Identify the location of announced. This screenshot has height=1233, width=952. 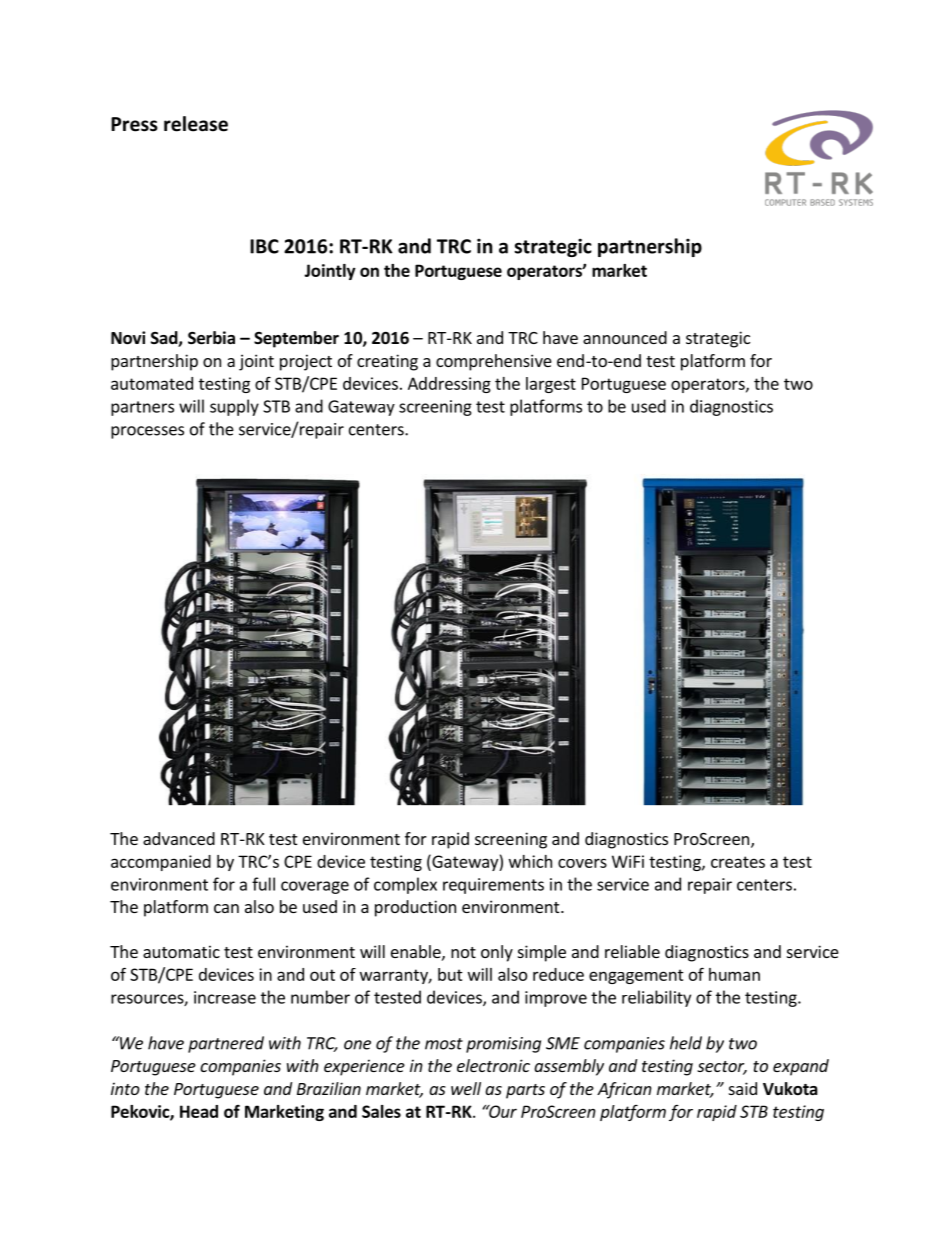
(625, 337).
